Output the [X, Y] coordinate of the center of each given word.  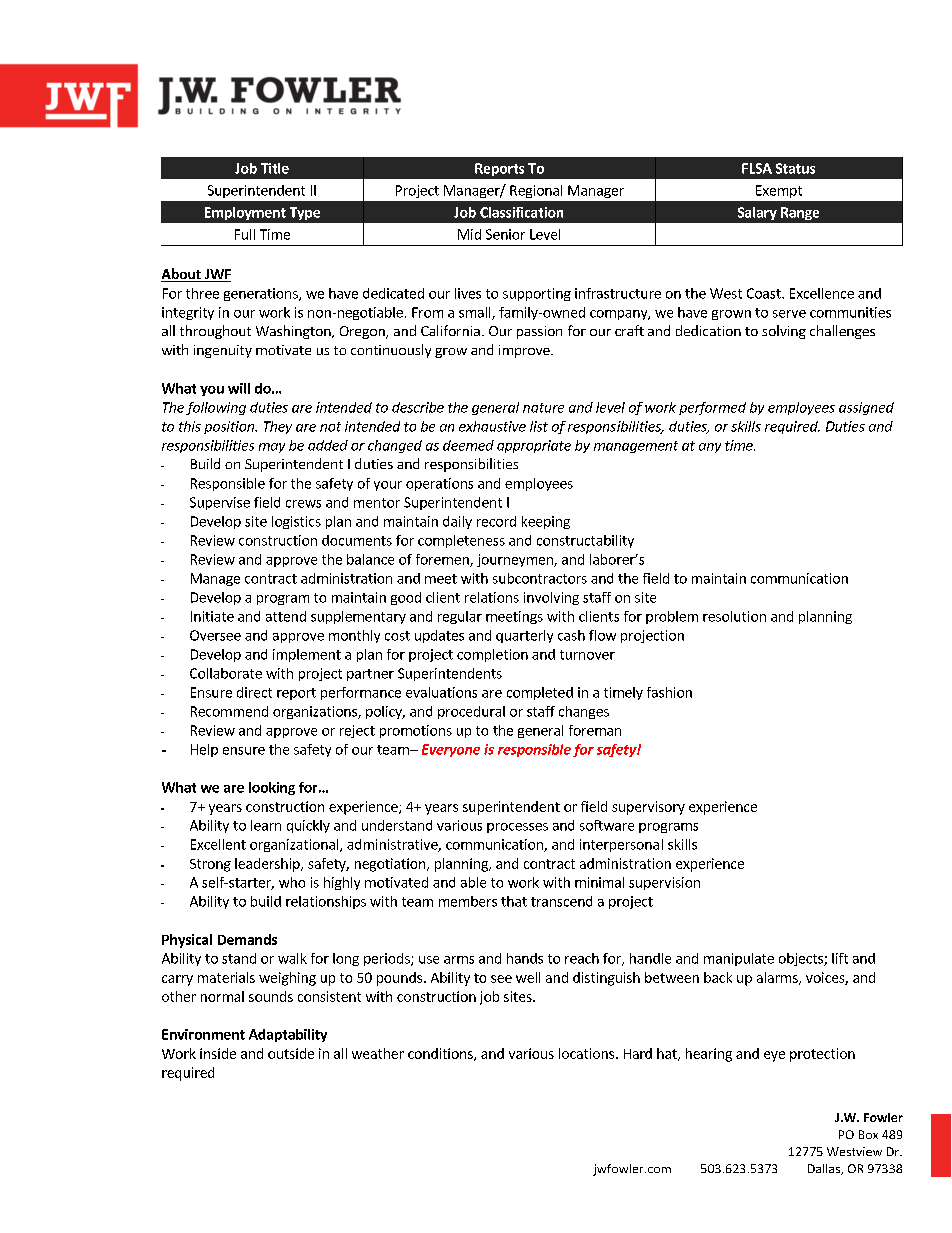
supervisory [648, 808]
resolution [734, 616]
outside [291, 1053]
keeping [546, 522]
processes [517, 828]
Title [275, 168]
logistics [296, 522]
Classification [521, 212]
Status [795, 168]
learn [266, 825]
